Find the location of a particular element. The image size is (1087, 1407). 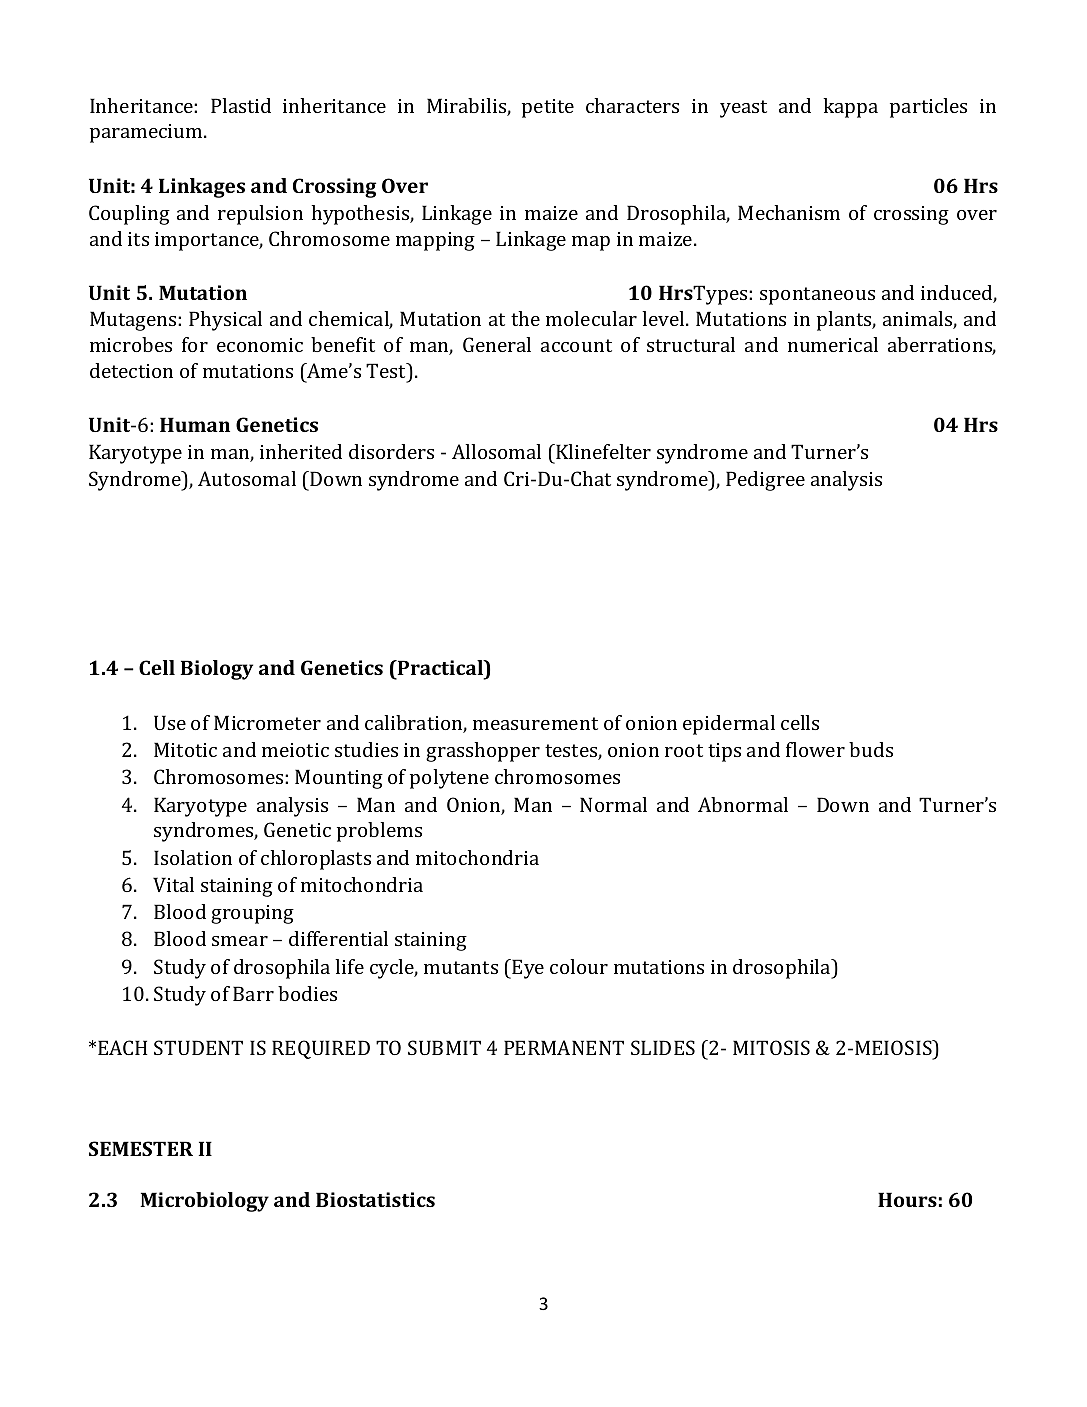

grasshopper is located at coordinates (483, 752).
